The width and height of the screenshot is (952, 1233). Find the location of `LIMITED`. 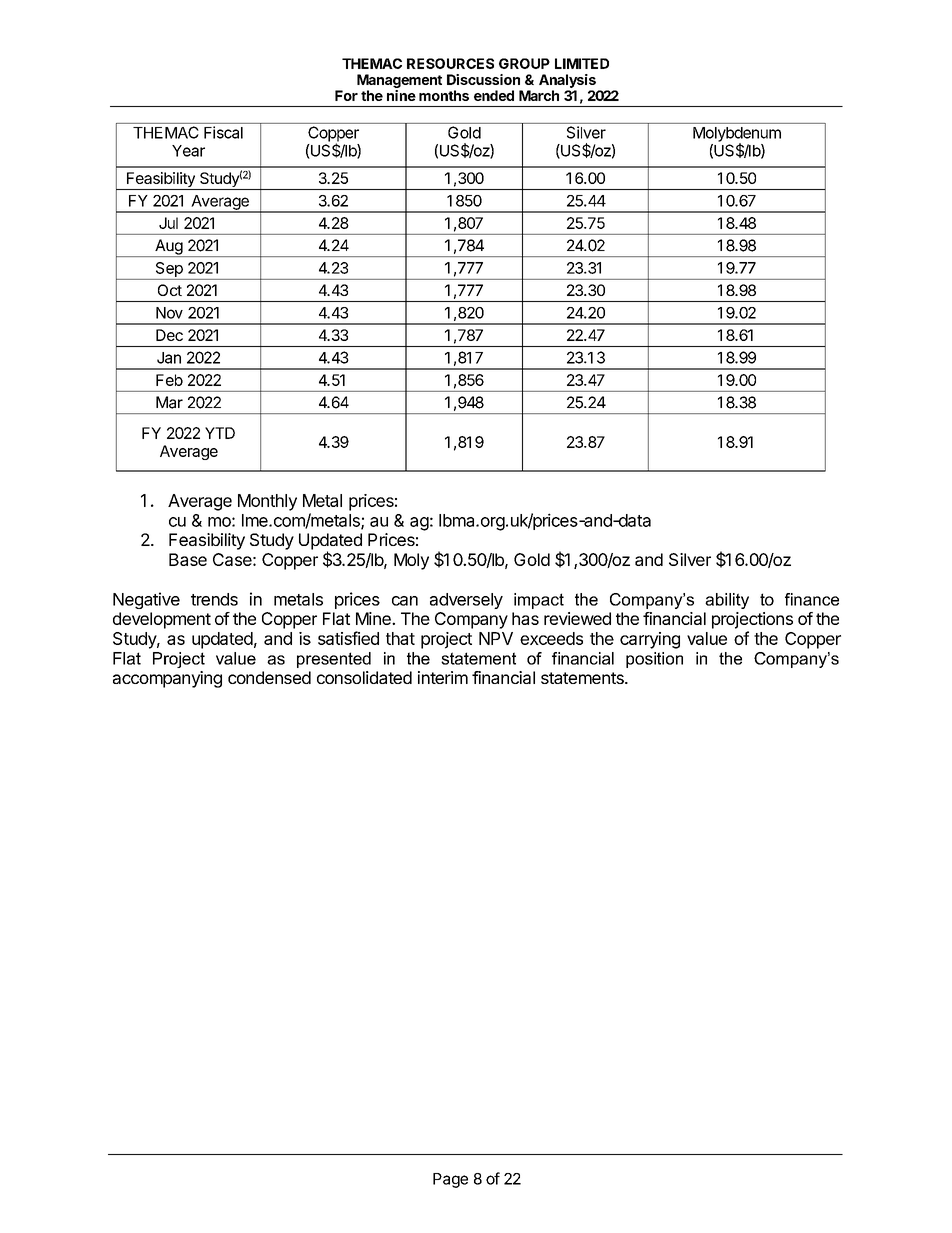

LIMITED is located at coordinates (582, 63).
